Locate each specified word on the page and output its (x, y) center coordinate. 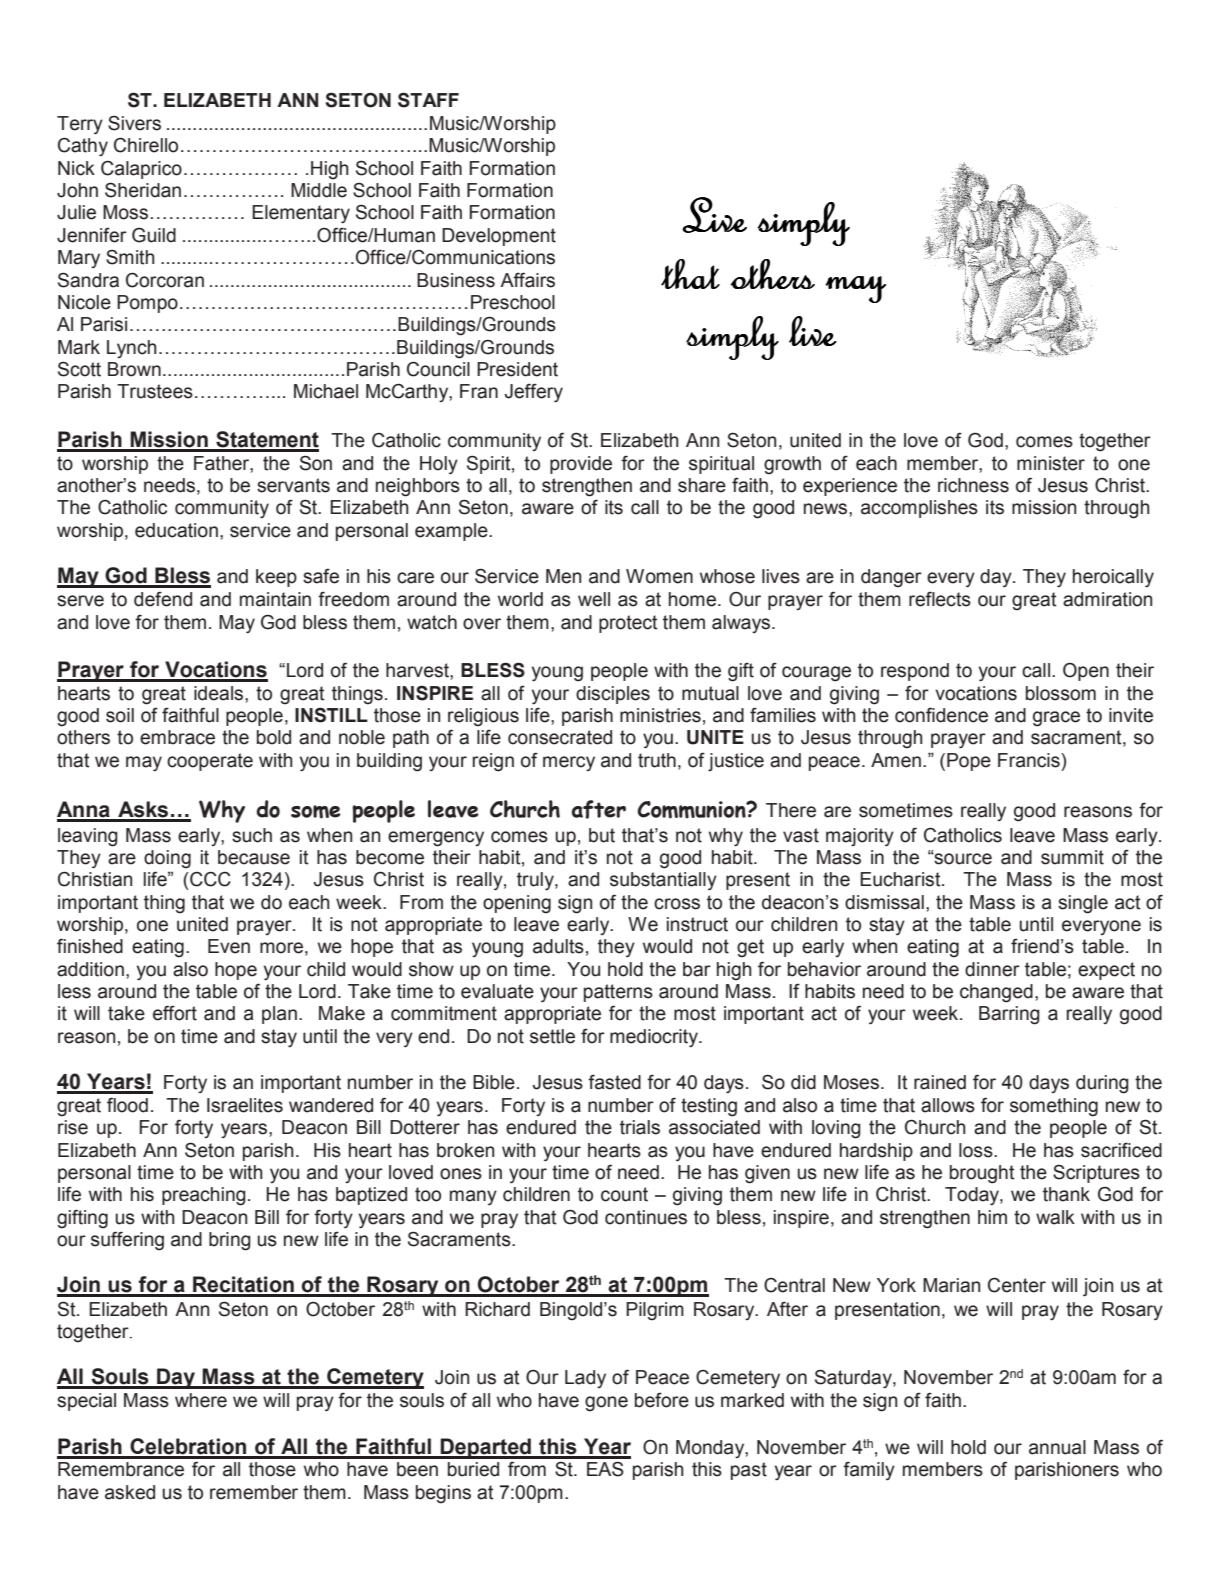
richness (973, 485)
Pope (969, 762)
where (201, 1400)
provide (581, 465)
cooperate (210, 762)
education (176, 530)
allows (948, 1105)
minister (1051, 463)
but (602, 835)
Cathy (83, 147)
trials (640, 1127)
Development (499, 237)
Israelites (245, 1105)
